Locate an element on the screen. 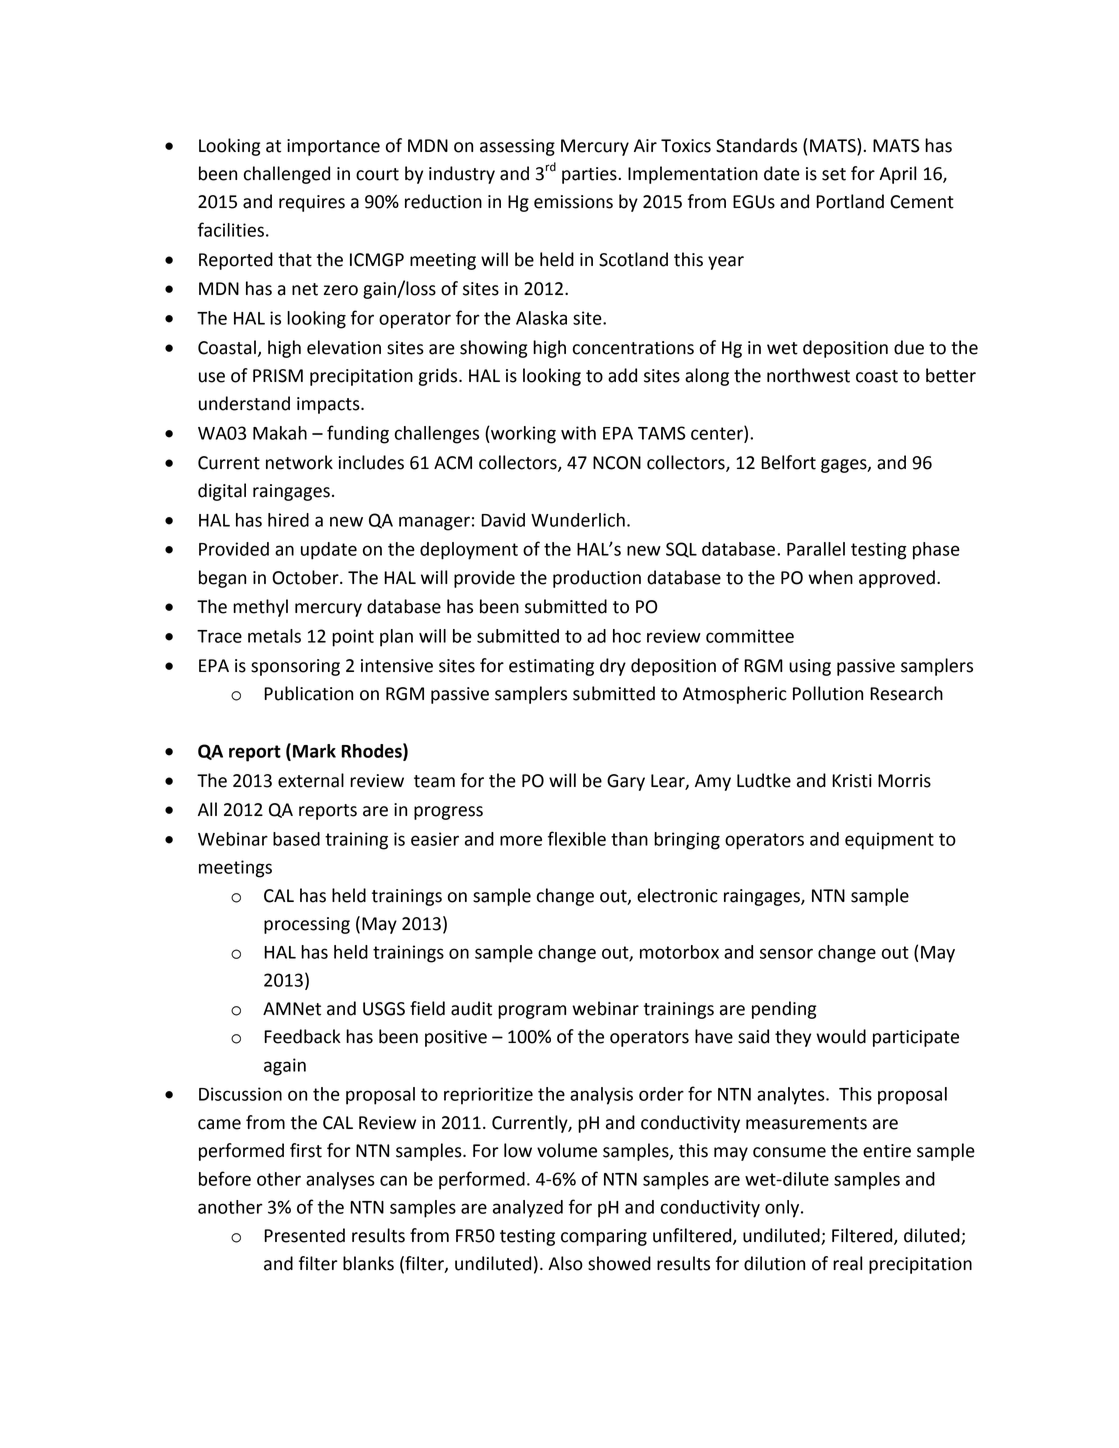 The width and height of the screenshot is (1119, 1448). equipment is located at coordinates (889, 841).
